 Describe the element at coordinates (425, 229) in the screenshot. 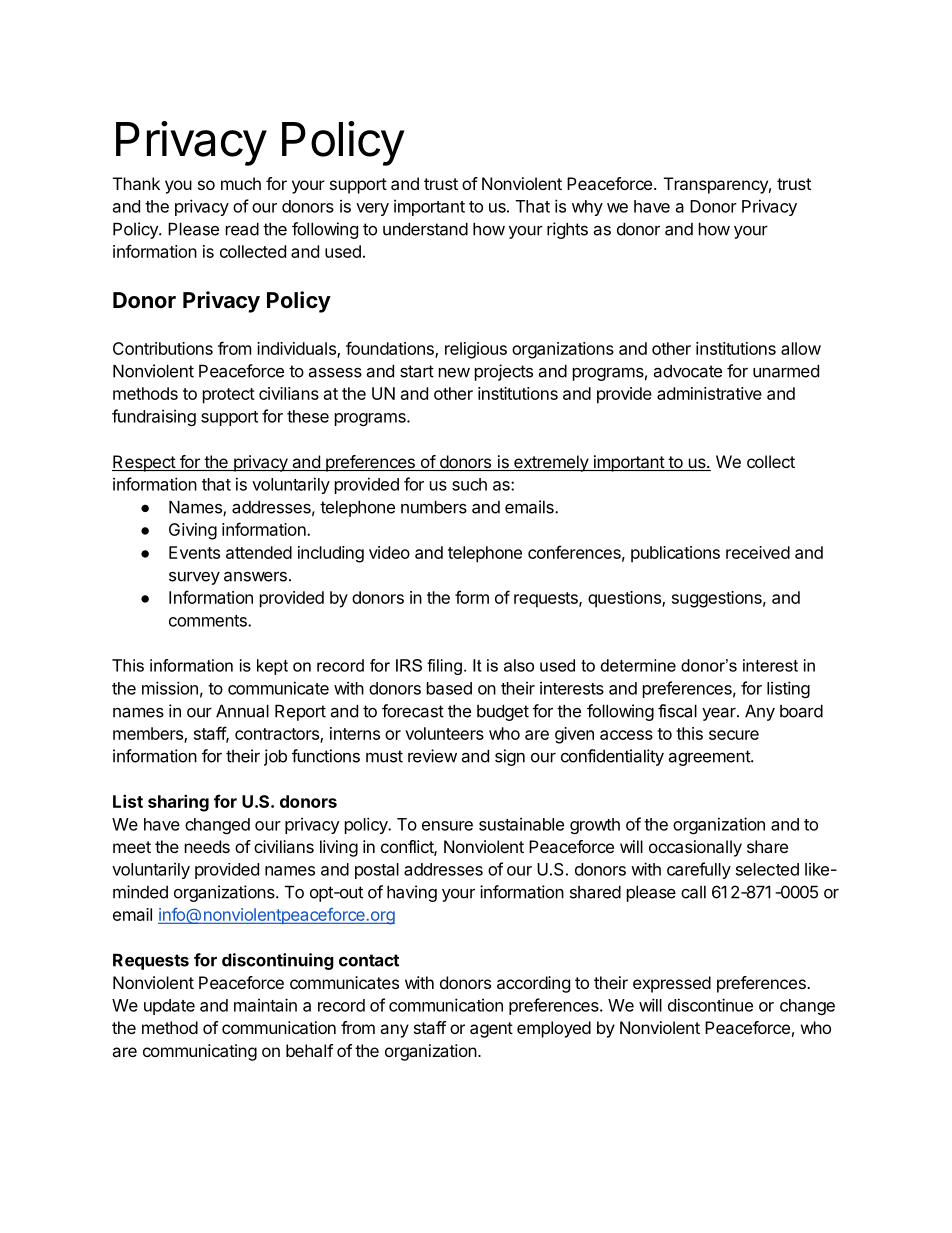

I see `understand` at that location.
